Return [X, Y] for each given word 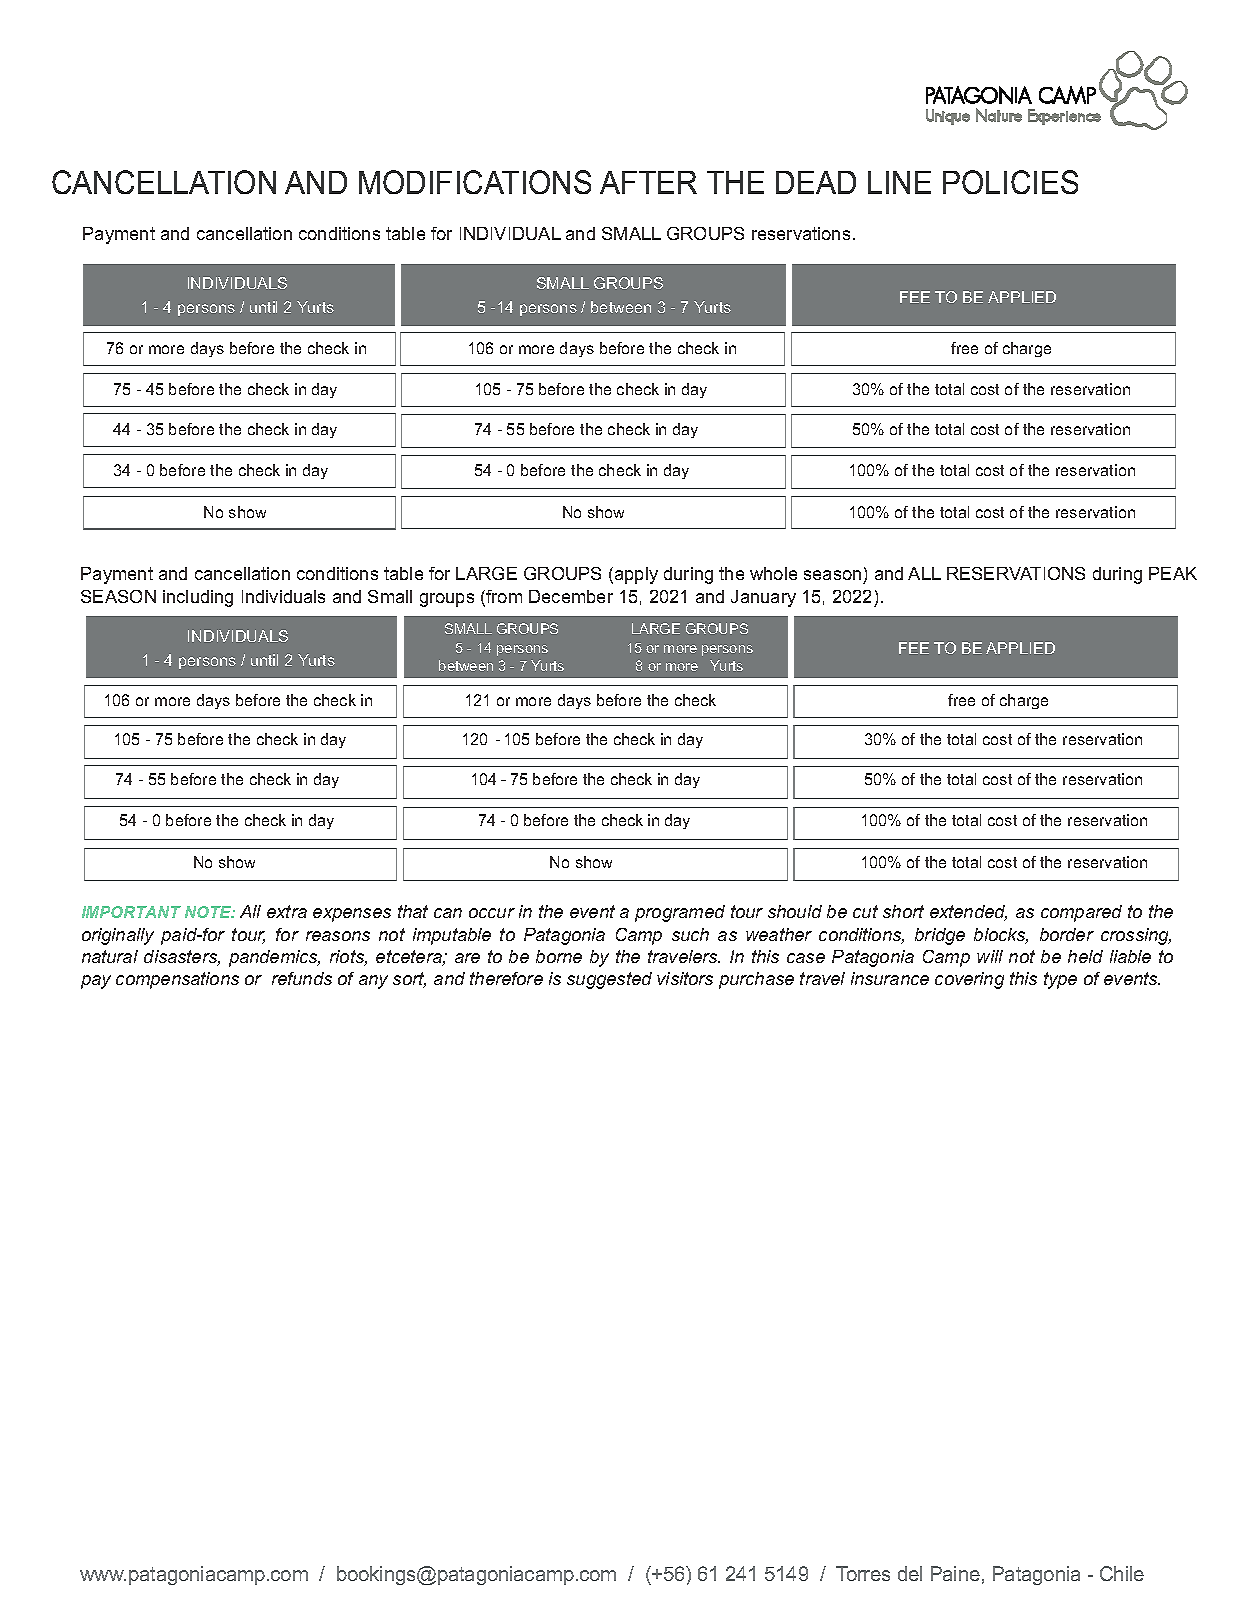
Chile [1122, 1573]
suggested [609, 980]
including [198, 598]
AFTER [648, 182]
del [910, 1573]
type [1060, 980]
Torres [863, 1573]
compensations [177, 980]
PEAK [1173, 573]
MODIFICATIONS [475, 182]
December [571, 596]
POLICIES [1010, 182]
